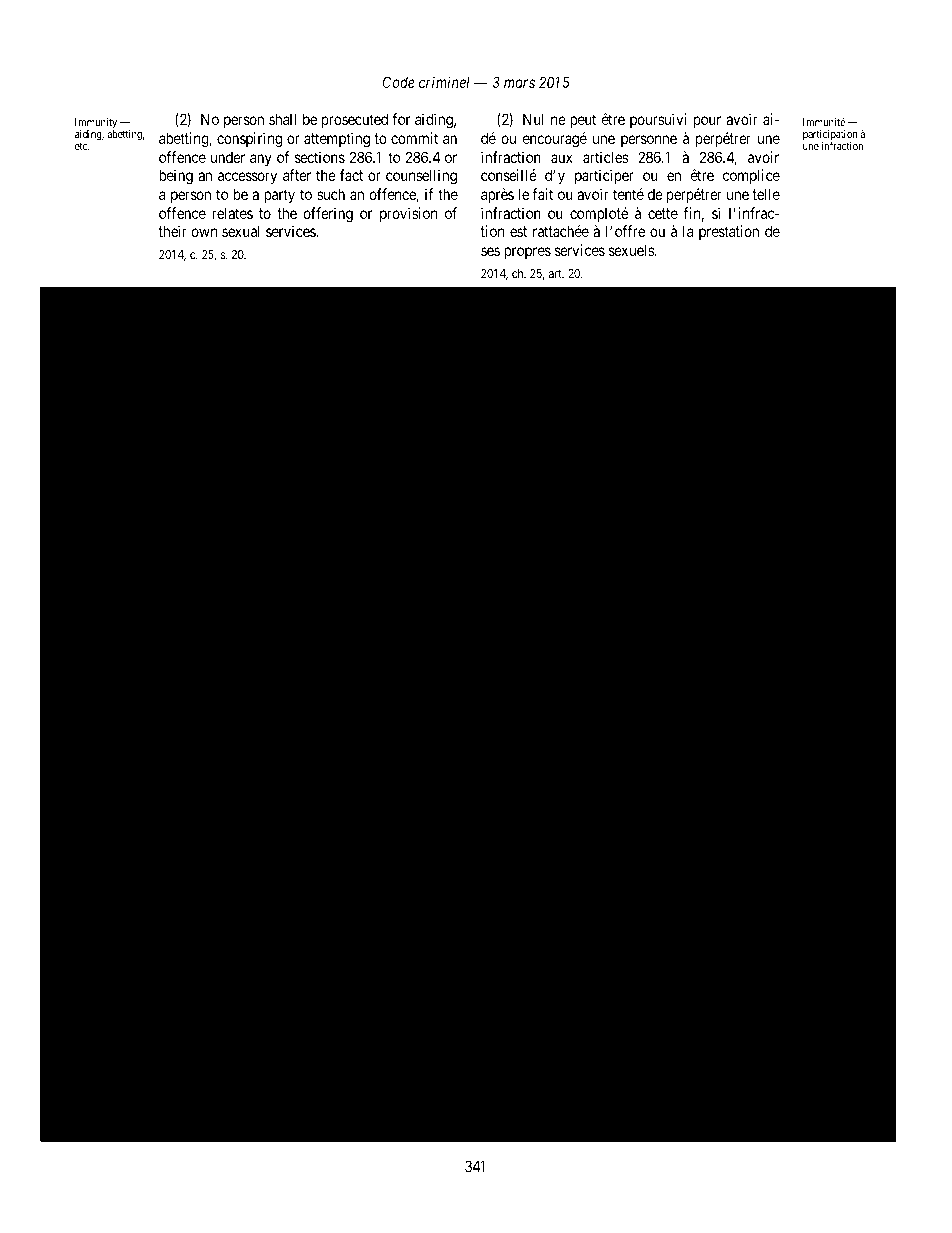 The height and width of the screenshot is (1233, 952). What do you see at coordinates (399, 82) in the screenshot?
I see `Code` at bounding box center [399, 82].
